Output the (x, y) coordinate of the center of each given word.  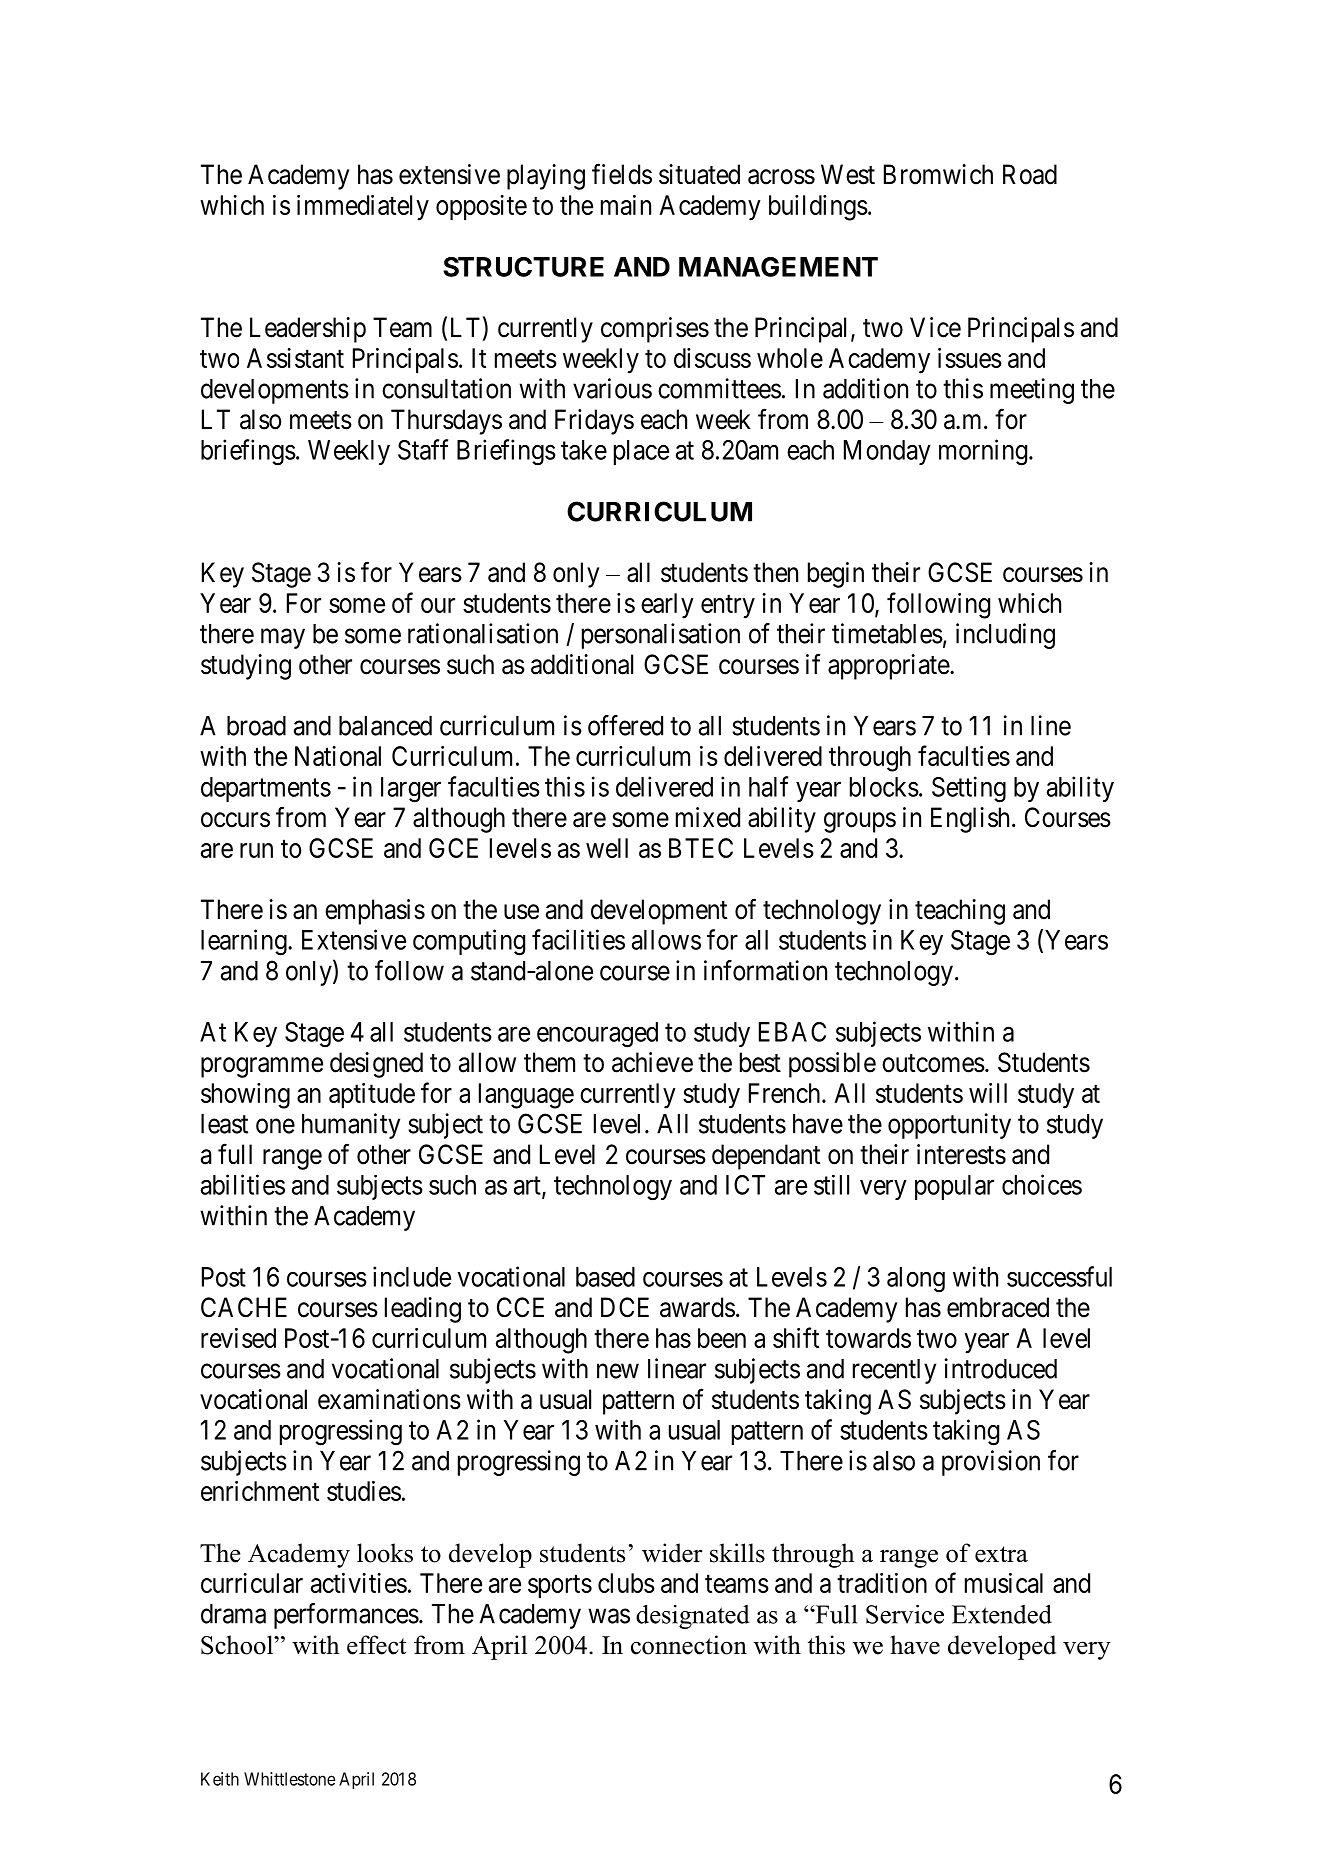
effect (376, 1645)
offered (625, 725)
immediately (363, 208)
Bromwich (938, 174)
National (338, 756)
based (605, 1277)
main (626, 205)
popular (954, 1187)
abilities (243, 1184)
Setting (969, 789)
